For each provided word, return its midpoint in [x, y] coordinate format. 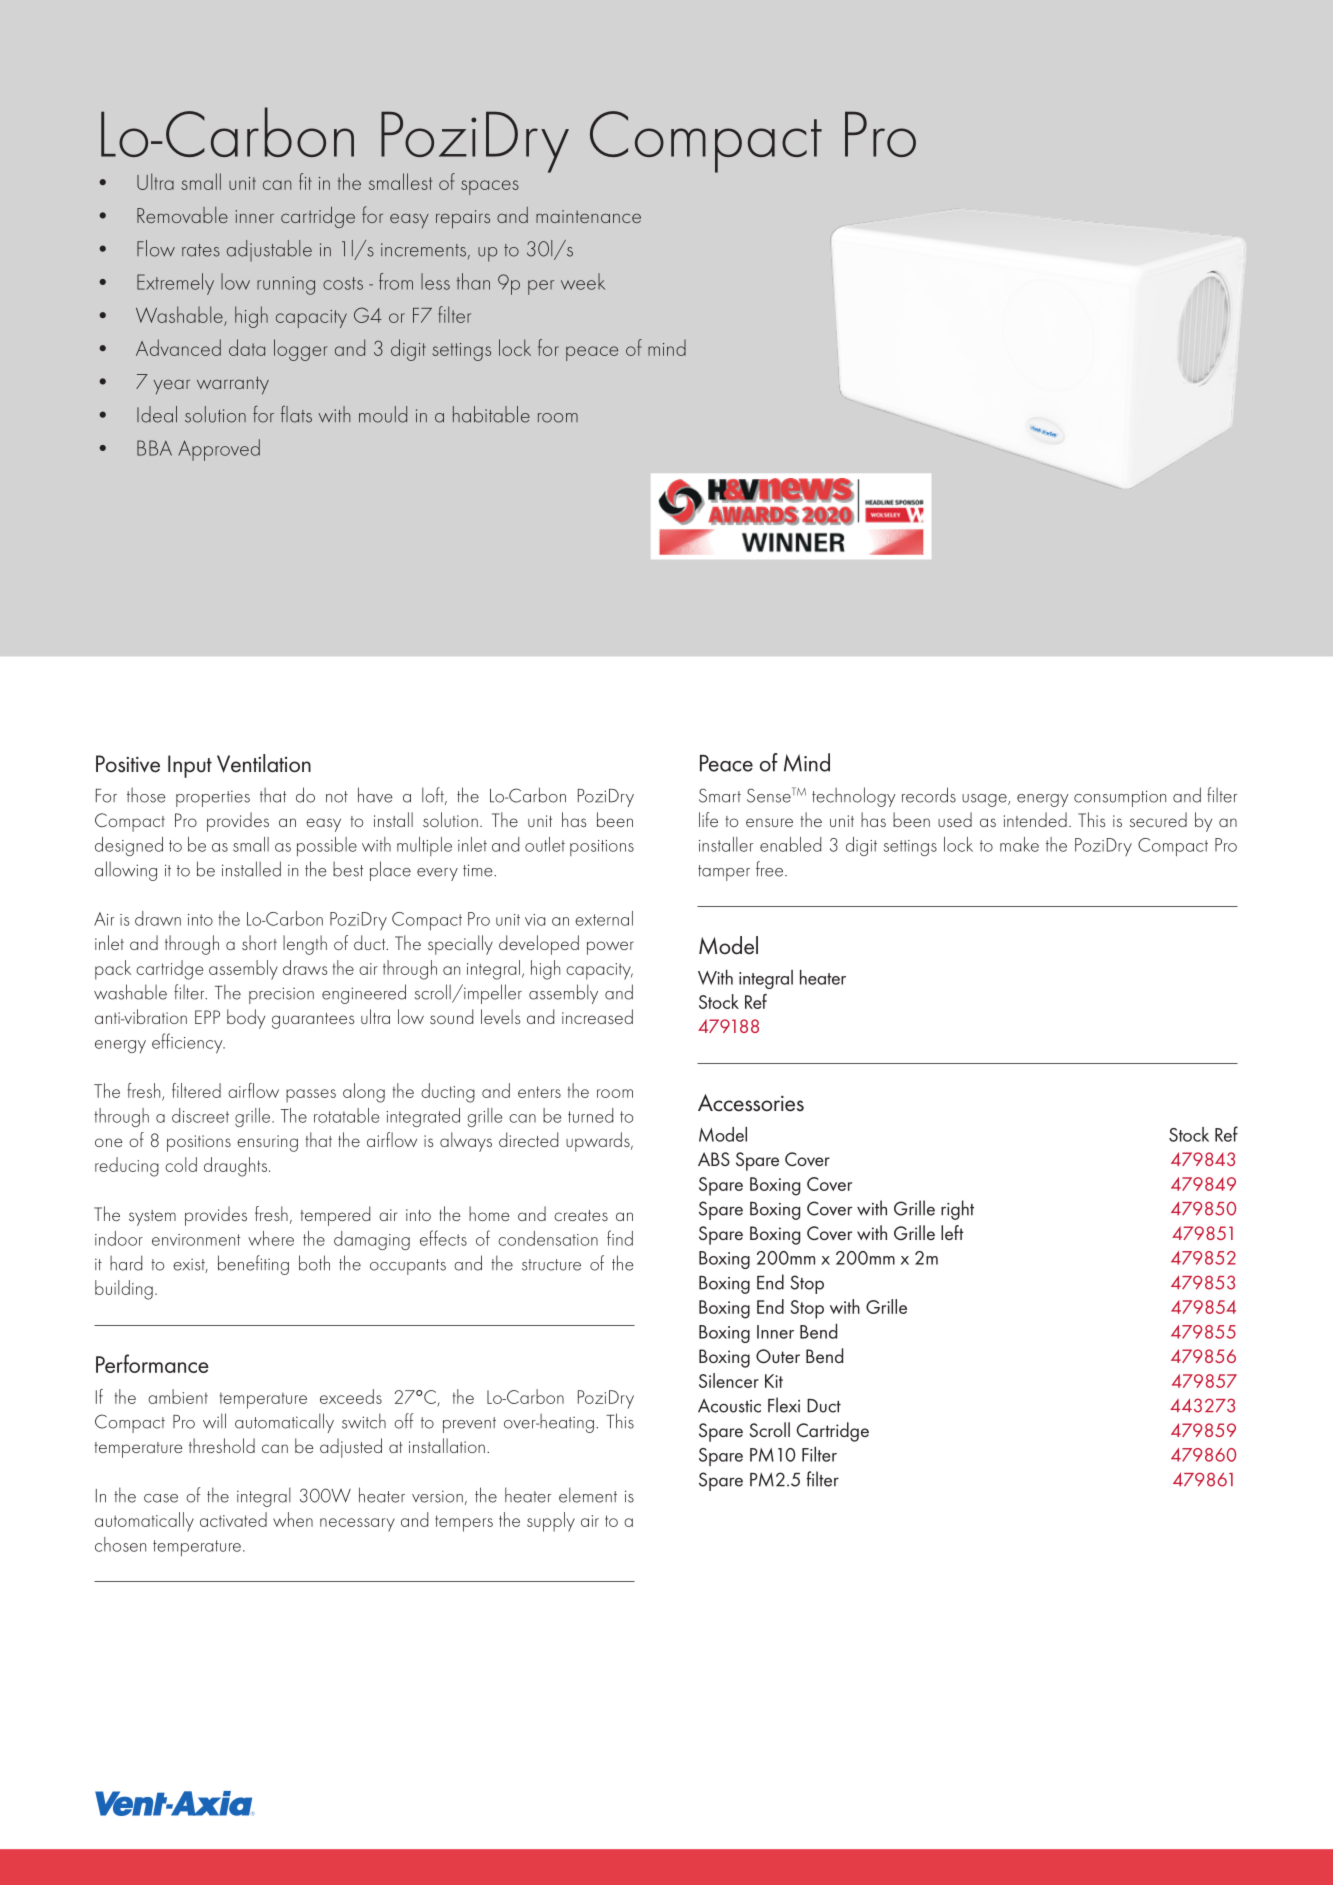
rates [201, 250]
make [1019, 844]
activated [233, 1519]
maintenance [588, 216]
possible [327, 847]
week [583, 281]
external [604, 918]
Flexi [784, 1405]
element [588, 1495]
